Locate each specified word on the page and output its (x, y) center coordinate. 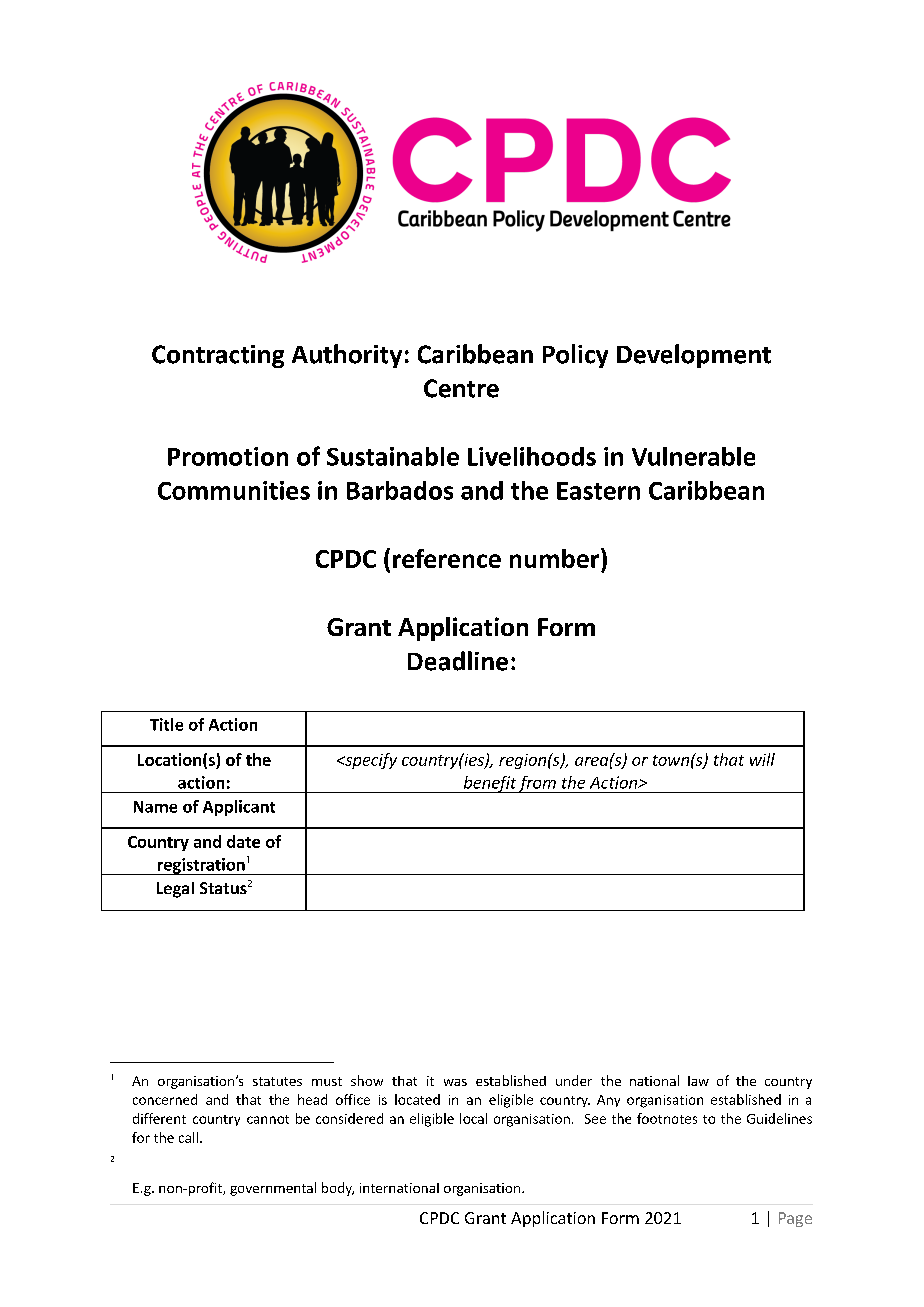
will (762, 759)
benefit (489, 784)
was (455, 1082)
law (698, 1081)
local (473, 1118)
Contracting (218, 356)
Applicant (239, 808)
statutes (277, 1081)
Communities (234, 490)
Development (694, 356)
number (556, 558)
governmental (273, 1189)
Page (795, 1219)
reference (447, 558)
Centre (461, 388)
